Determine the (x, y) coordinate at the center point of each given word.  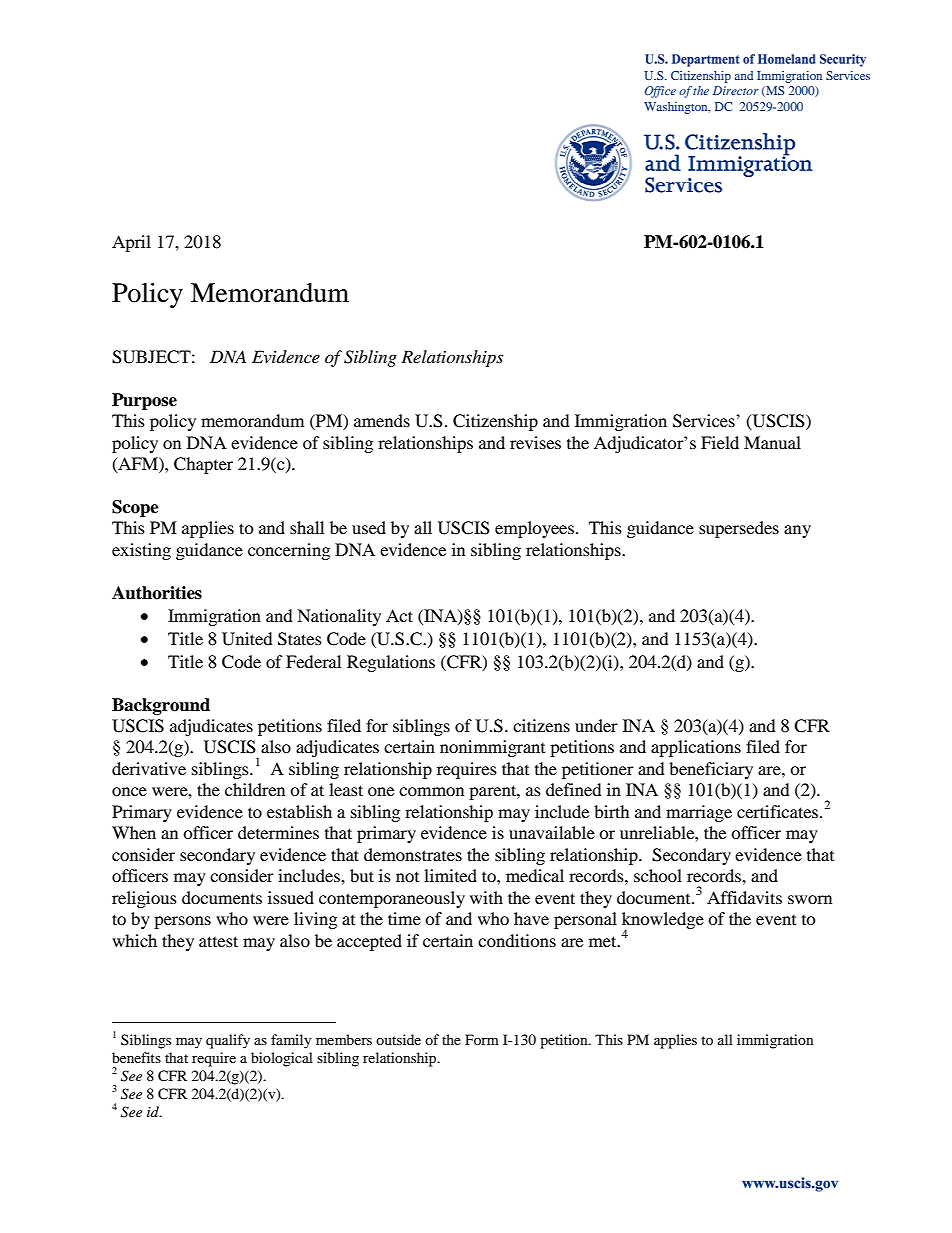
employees (534, 529)
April (131, 243)
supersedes (739, 529)
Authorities (157, 593)
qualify (228, 1041)
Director (736, 90)
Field (720, 442)
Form (482, 1039)
